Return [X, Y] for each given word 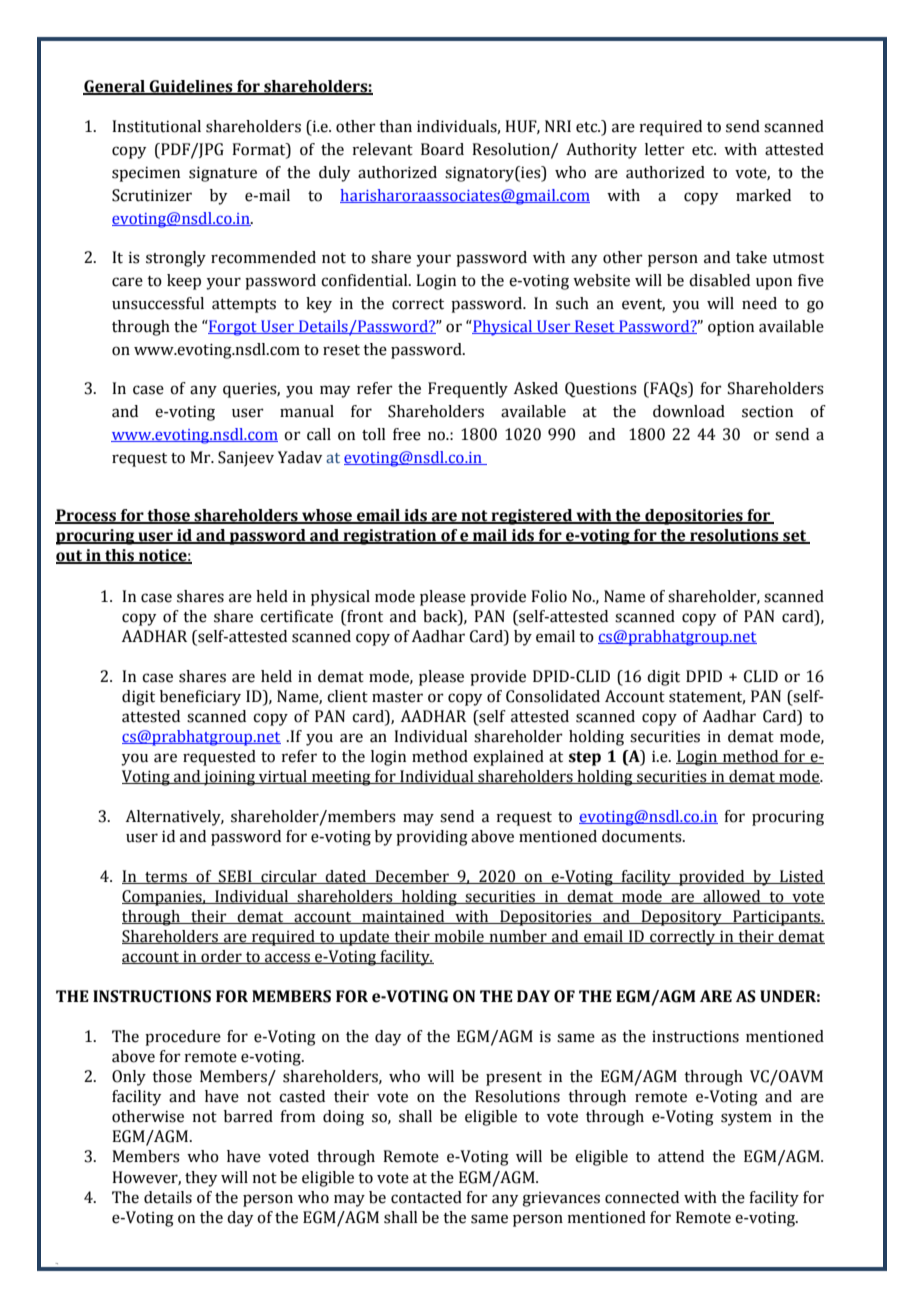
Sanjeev [246, 459]
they [201, 1179]
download [689, 411]
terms [166, 878]
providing [432, 838]
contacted [426, 1197]
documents [643, 836]
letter [665, 149]
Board [442, 149]
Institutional [156, 126]
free [407, 434]
